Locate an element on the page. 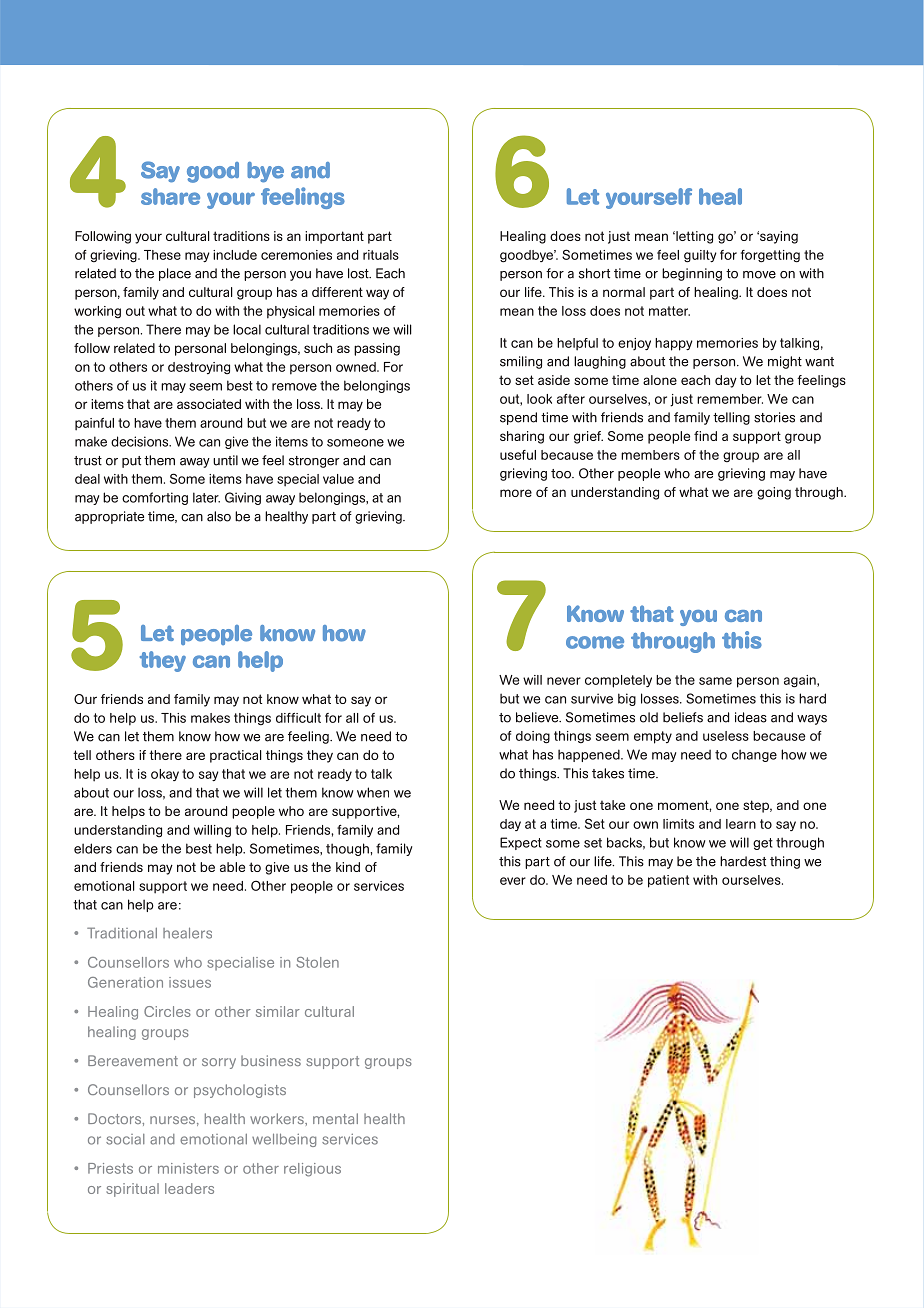 The height and width of the document is (1308, 924). same is located at coordinates (715, 681).
